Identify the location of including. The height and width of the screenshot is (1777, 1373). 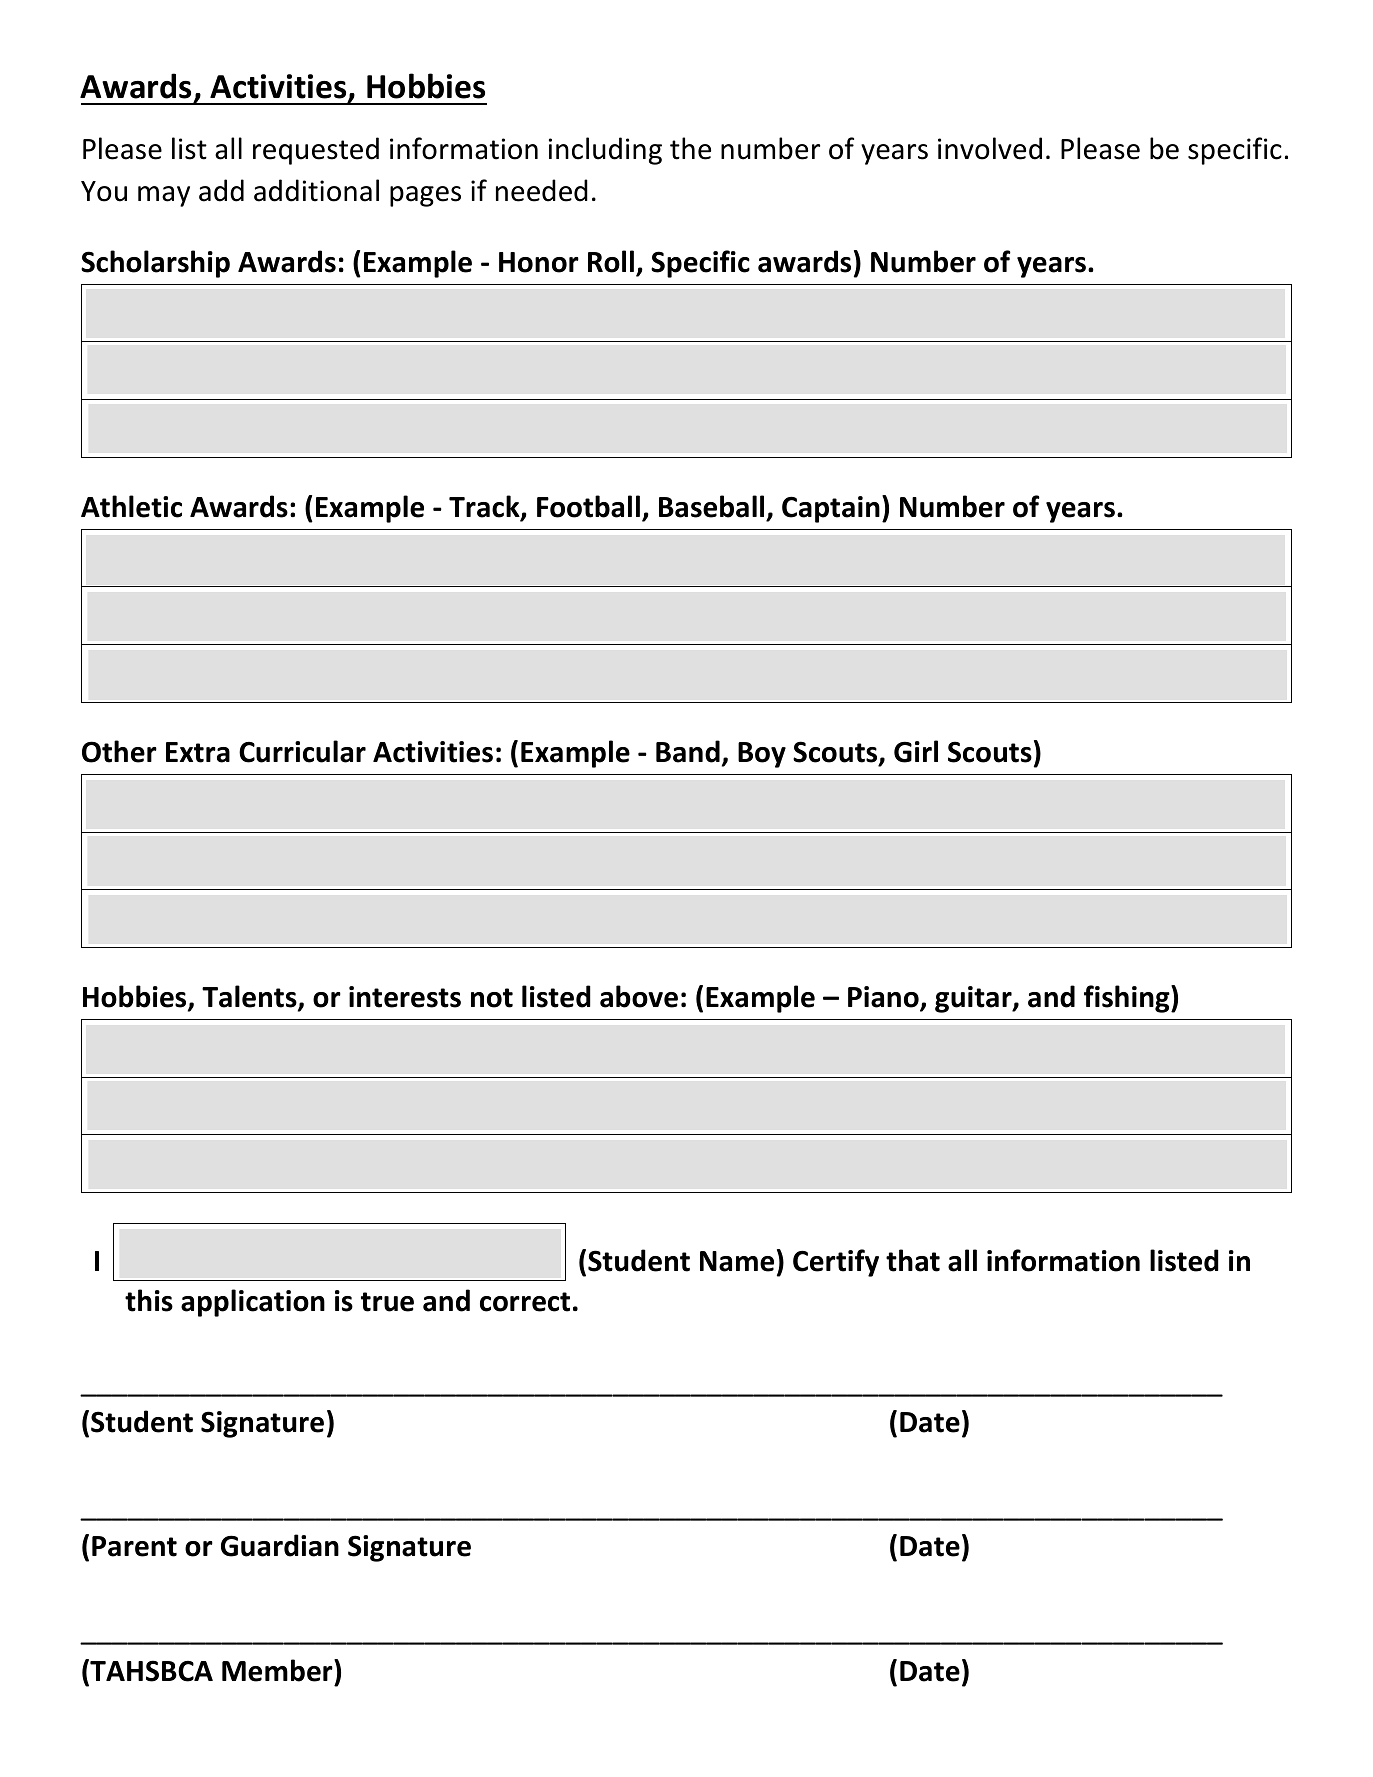
(605, 151).
